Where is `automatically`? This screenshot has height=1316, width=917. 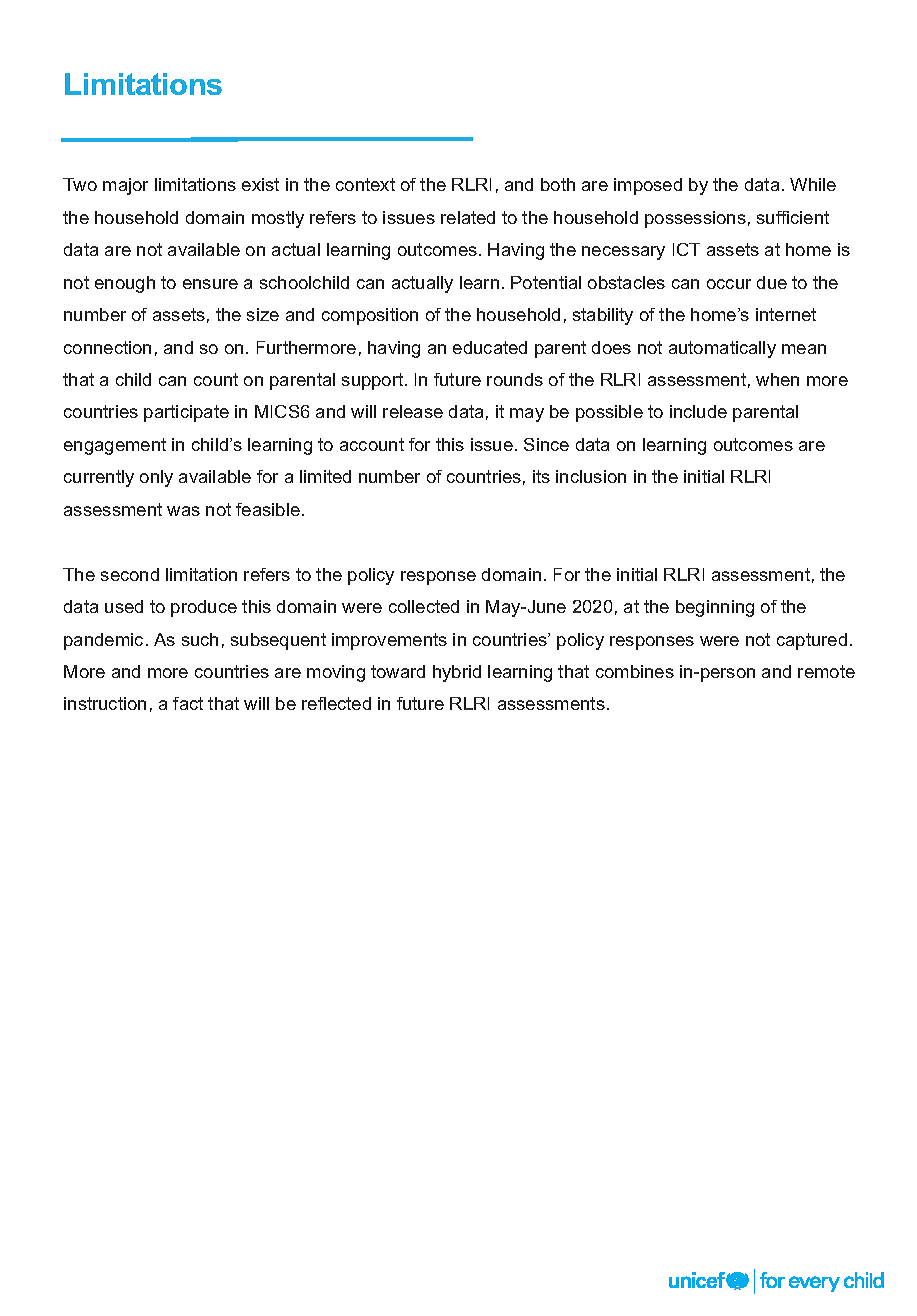 automatically is located at coordinates (722, 349).
